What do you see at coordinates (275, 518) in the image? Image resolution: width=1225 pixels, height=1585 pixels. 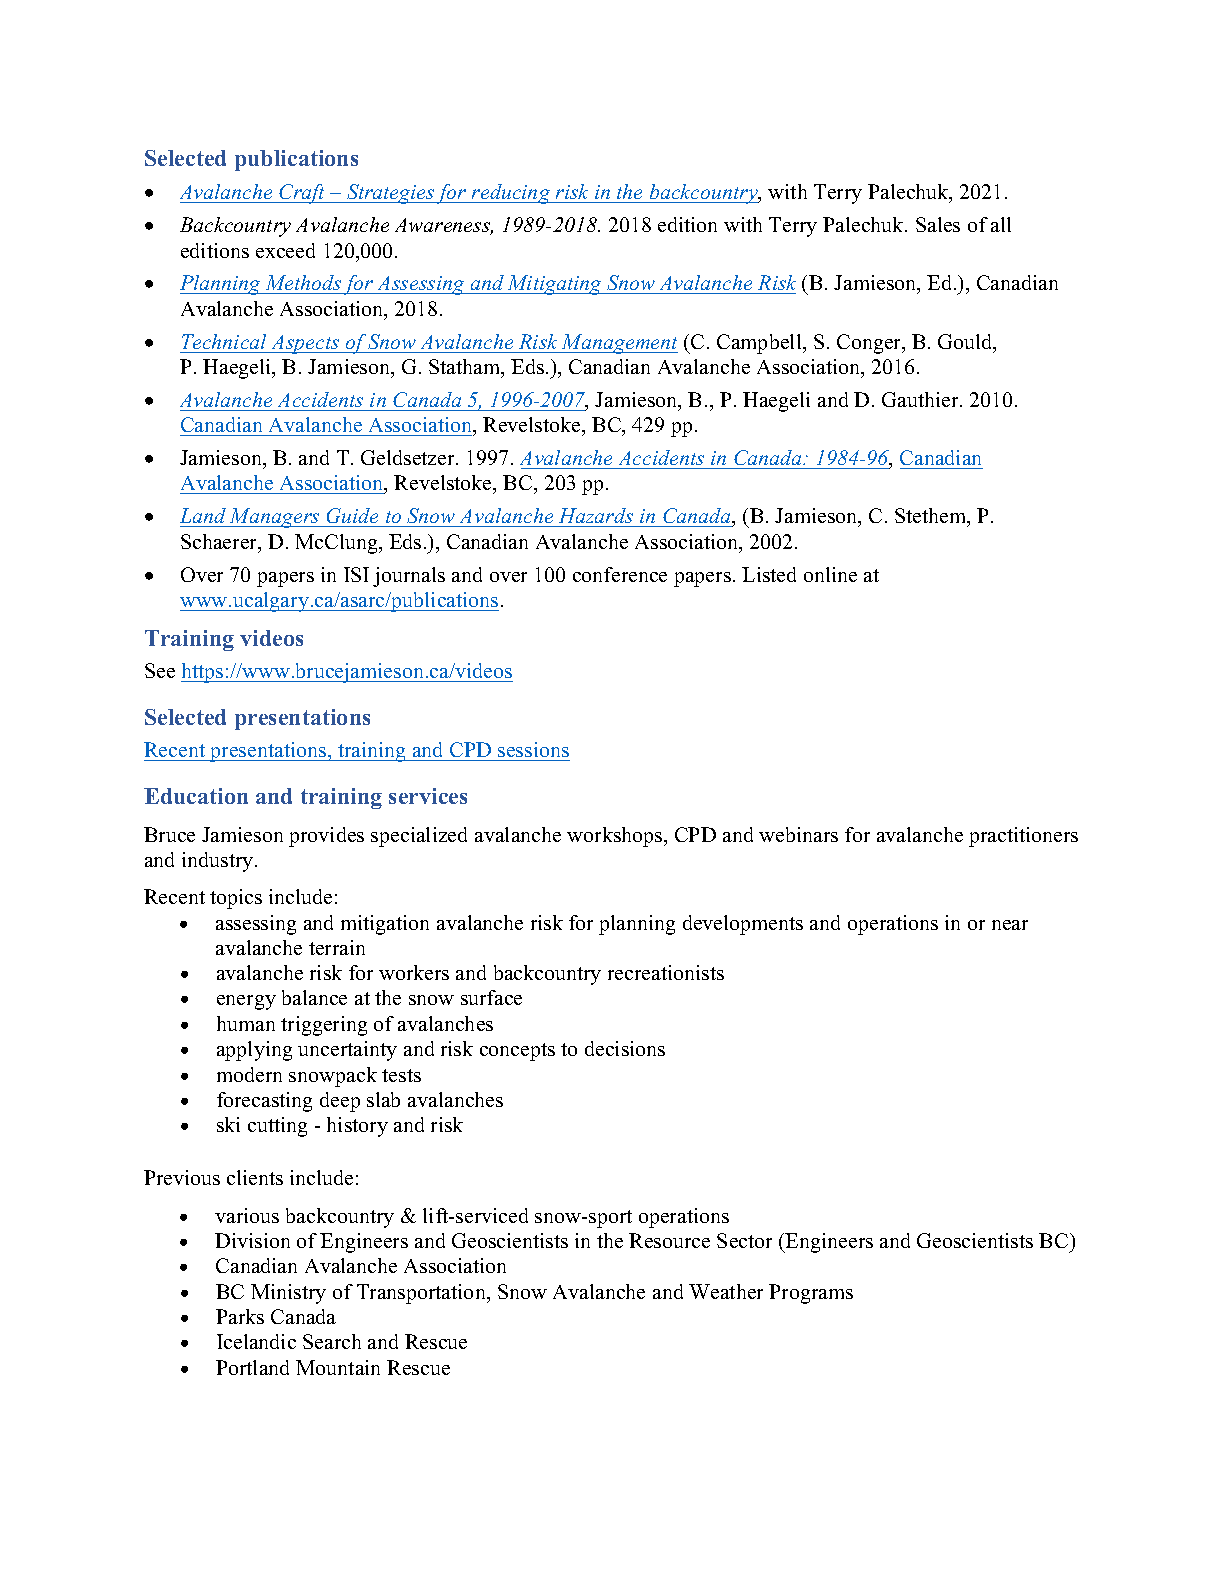 I see `Managers` at bounding box center [275, 518].
